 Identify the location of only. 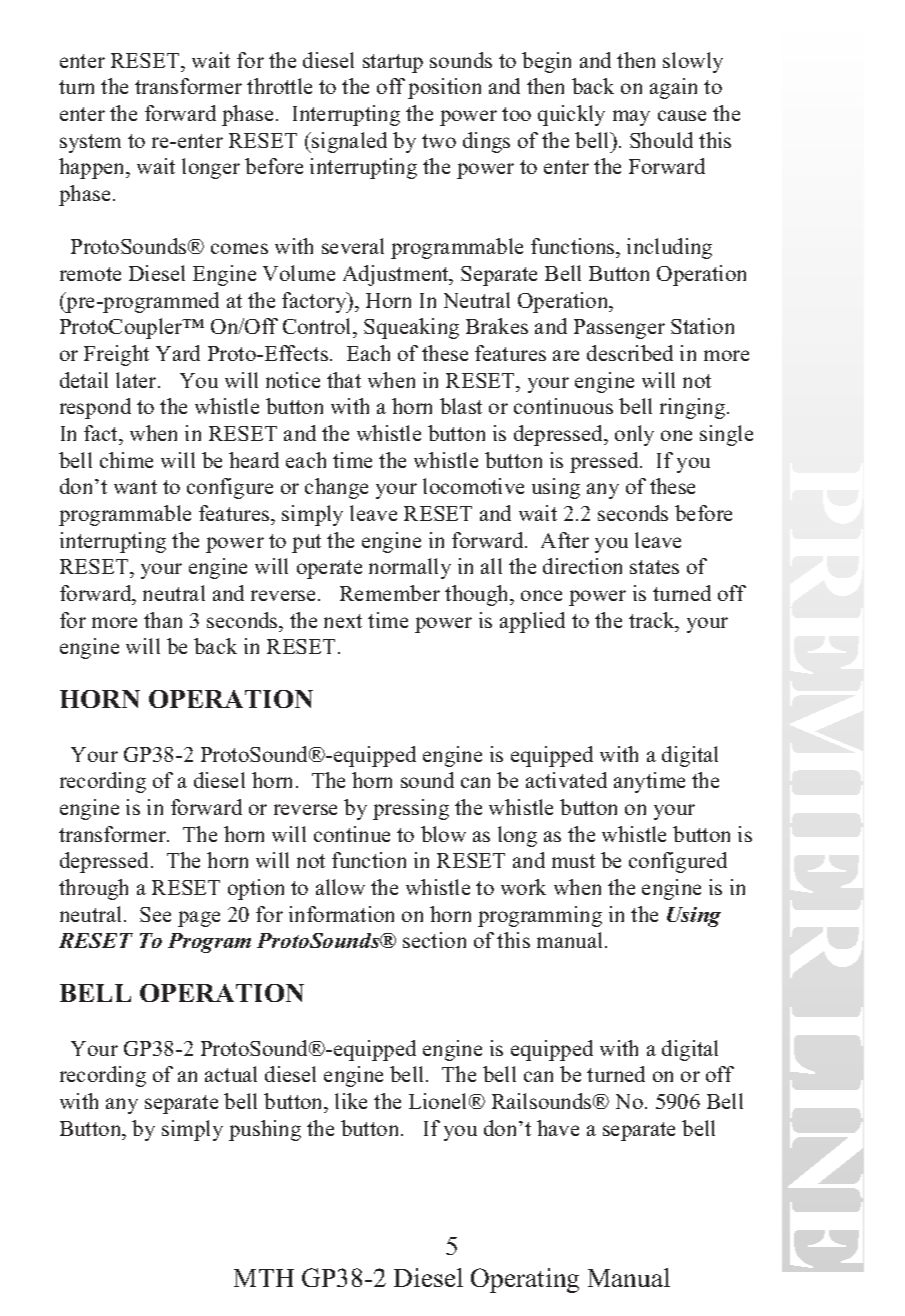
(634, 435).
